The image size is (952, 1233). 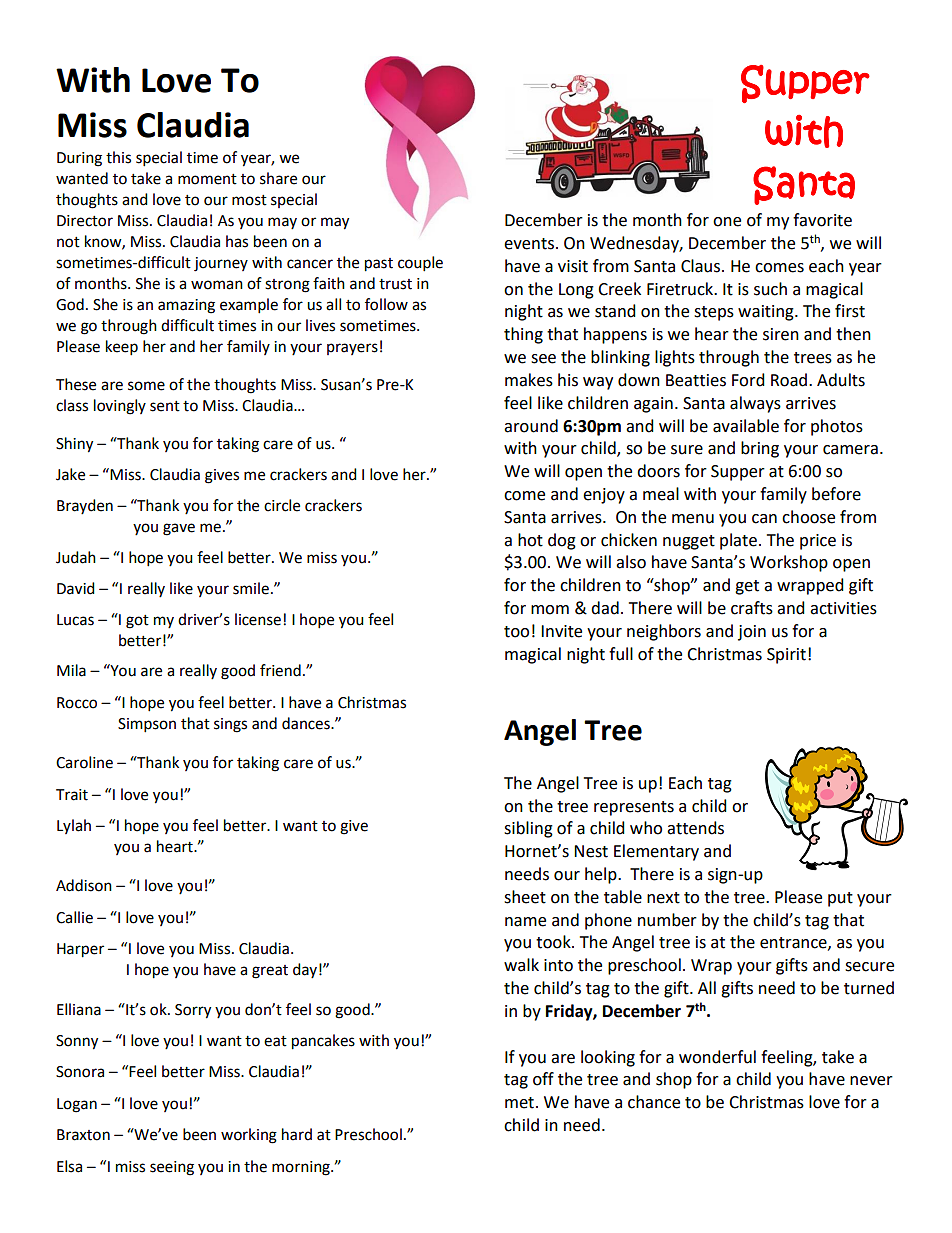 What do you see at coordinates (543, 1079) in the screenshot?
I see `off` at bounding box center [543, 1079].
